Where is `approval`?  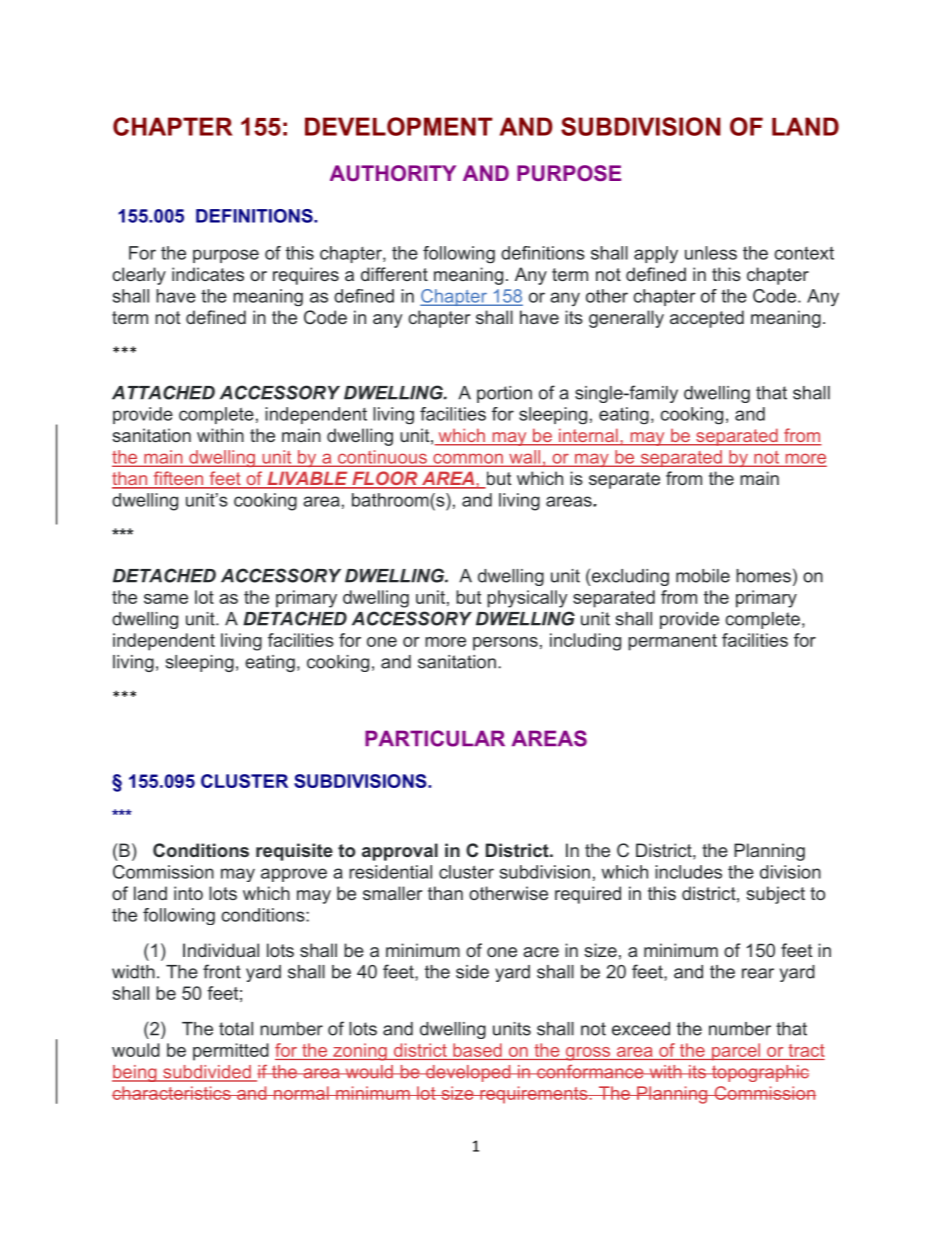
approval is located at coordinates (400, 852).
